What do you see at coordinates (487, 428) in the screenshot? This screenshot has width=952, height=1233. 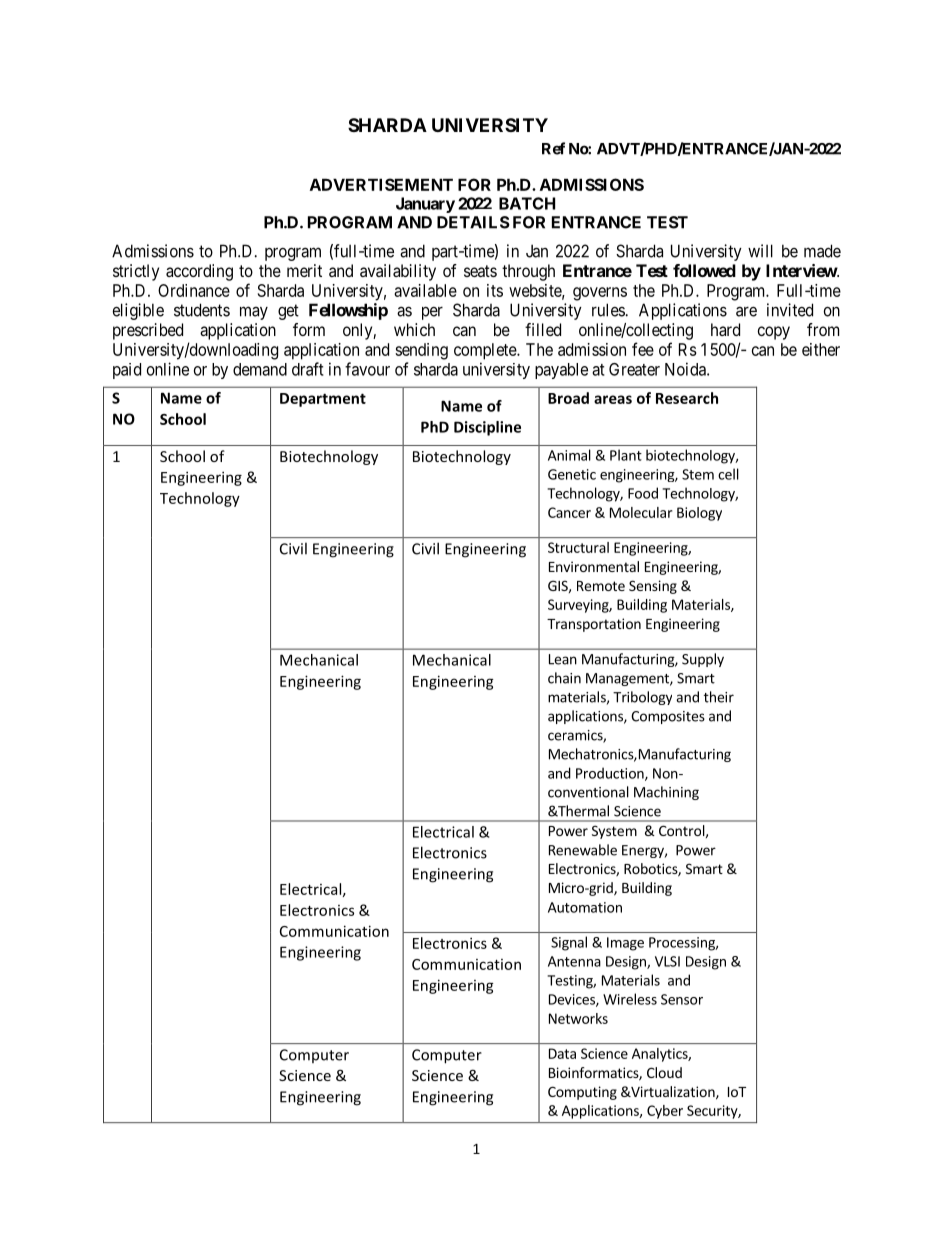 I see `Discipline` at bounding box center [487, 428].
